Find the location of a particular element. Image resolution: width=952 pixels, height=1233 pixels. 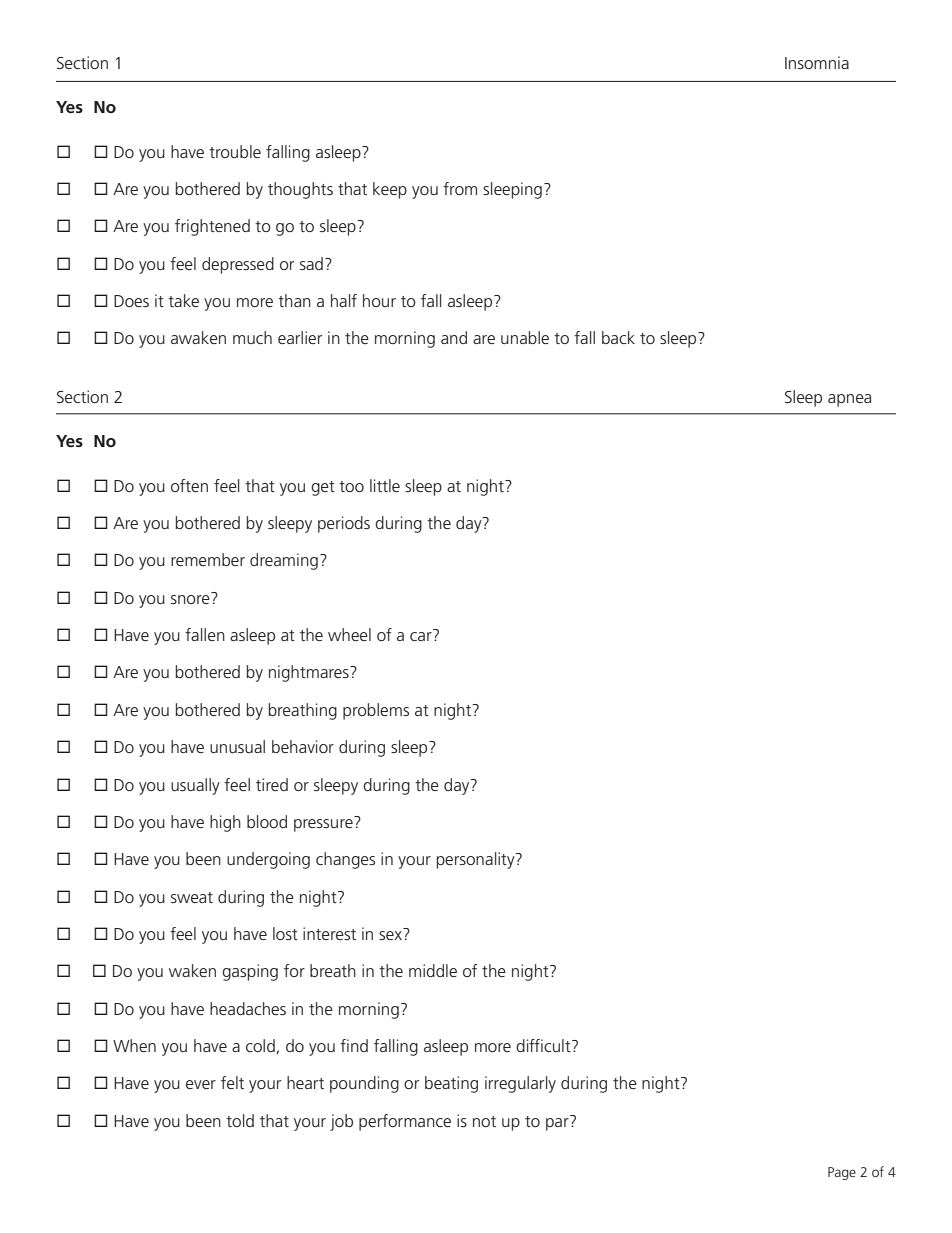

trouble is located at coordinates (235, 151).
